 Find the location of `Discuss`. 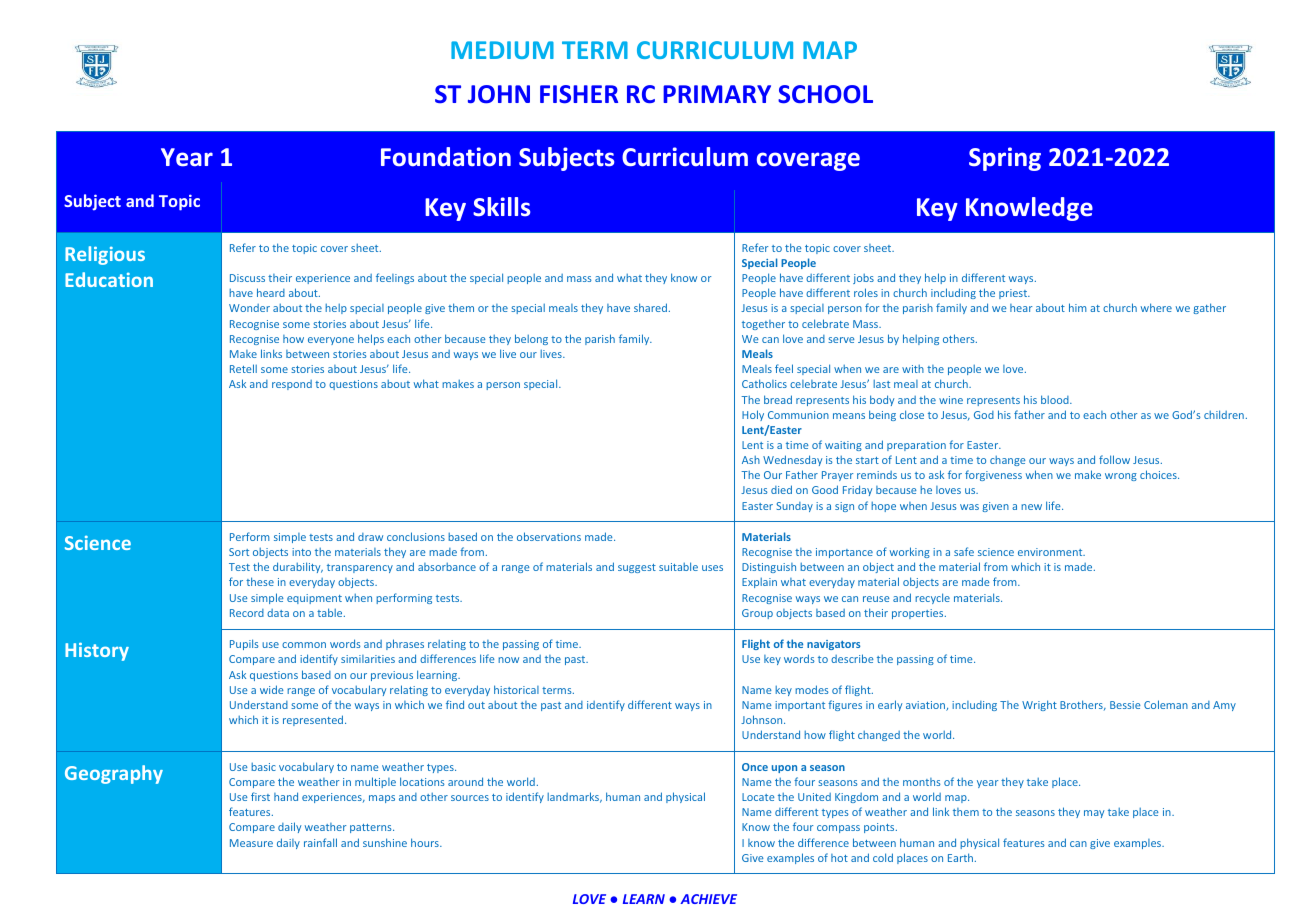

Discuss is located at coordinates (247, 278).
